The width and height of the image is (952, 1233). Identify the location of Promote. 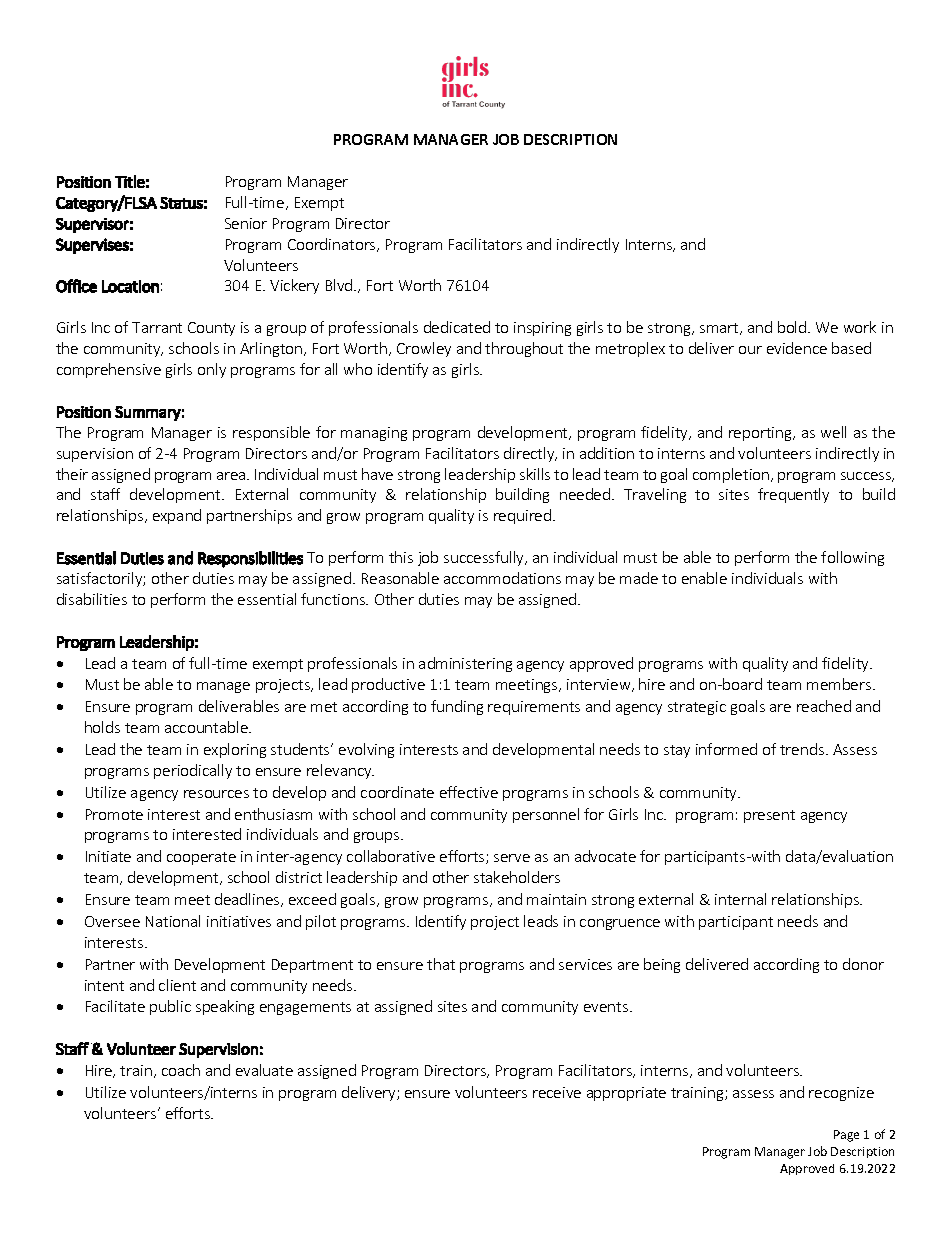
(114, 814).
